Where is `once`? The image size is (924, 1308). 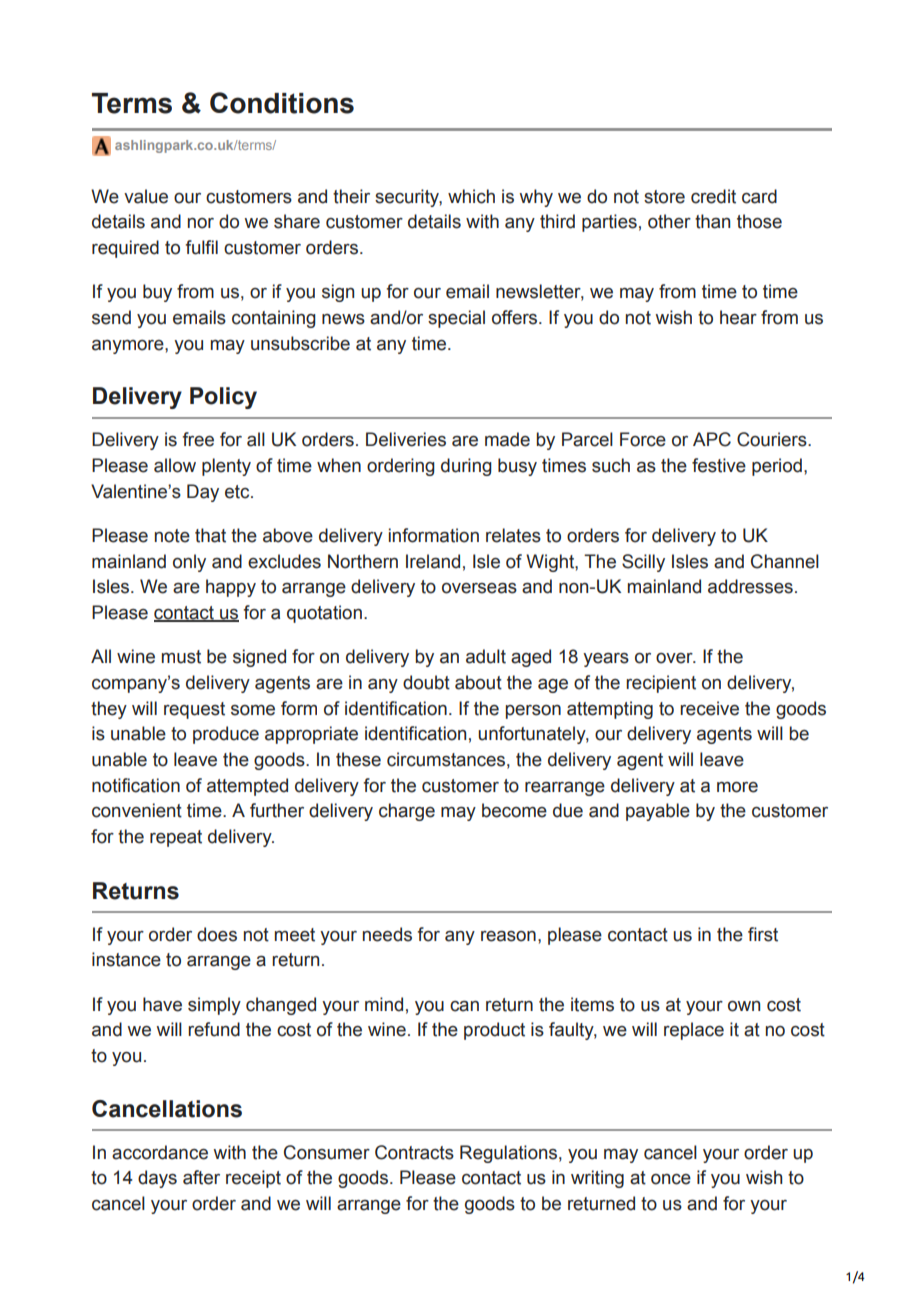
once is located at coordinates (671, 1179).
